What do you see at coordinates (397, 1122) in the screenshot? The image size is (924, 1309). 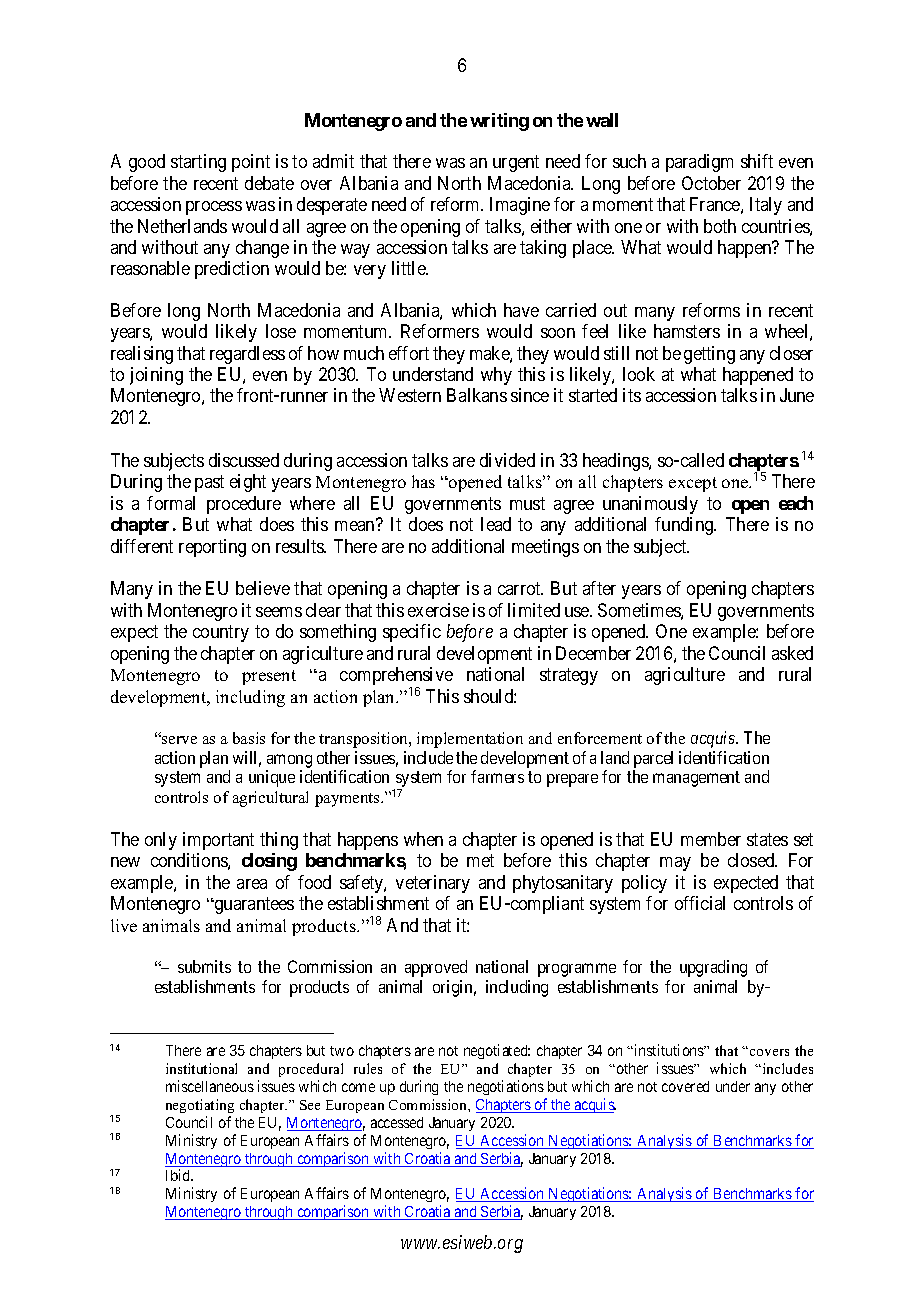 I see `accessed` at bounding box center [397, 1122].
